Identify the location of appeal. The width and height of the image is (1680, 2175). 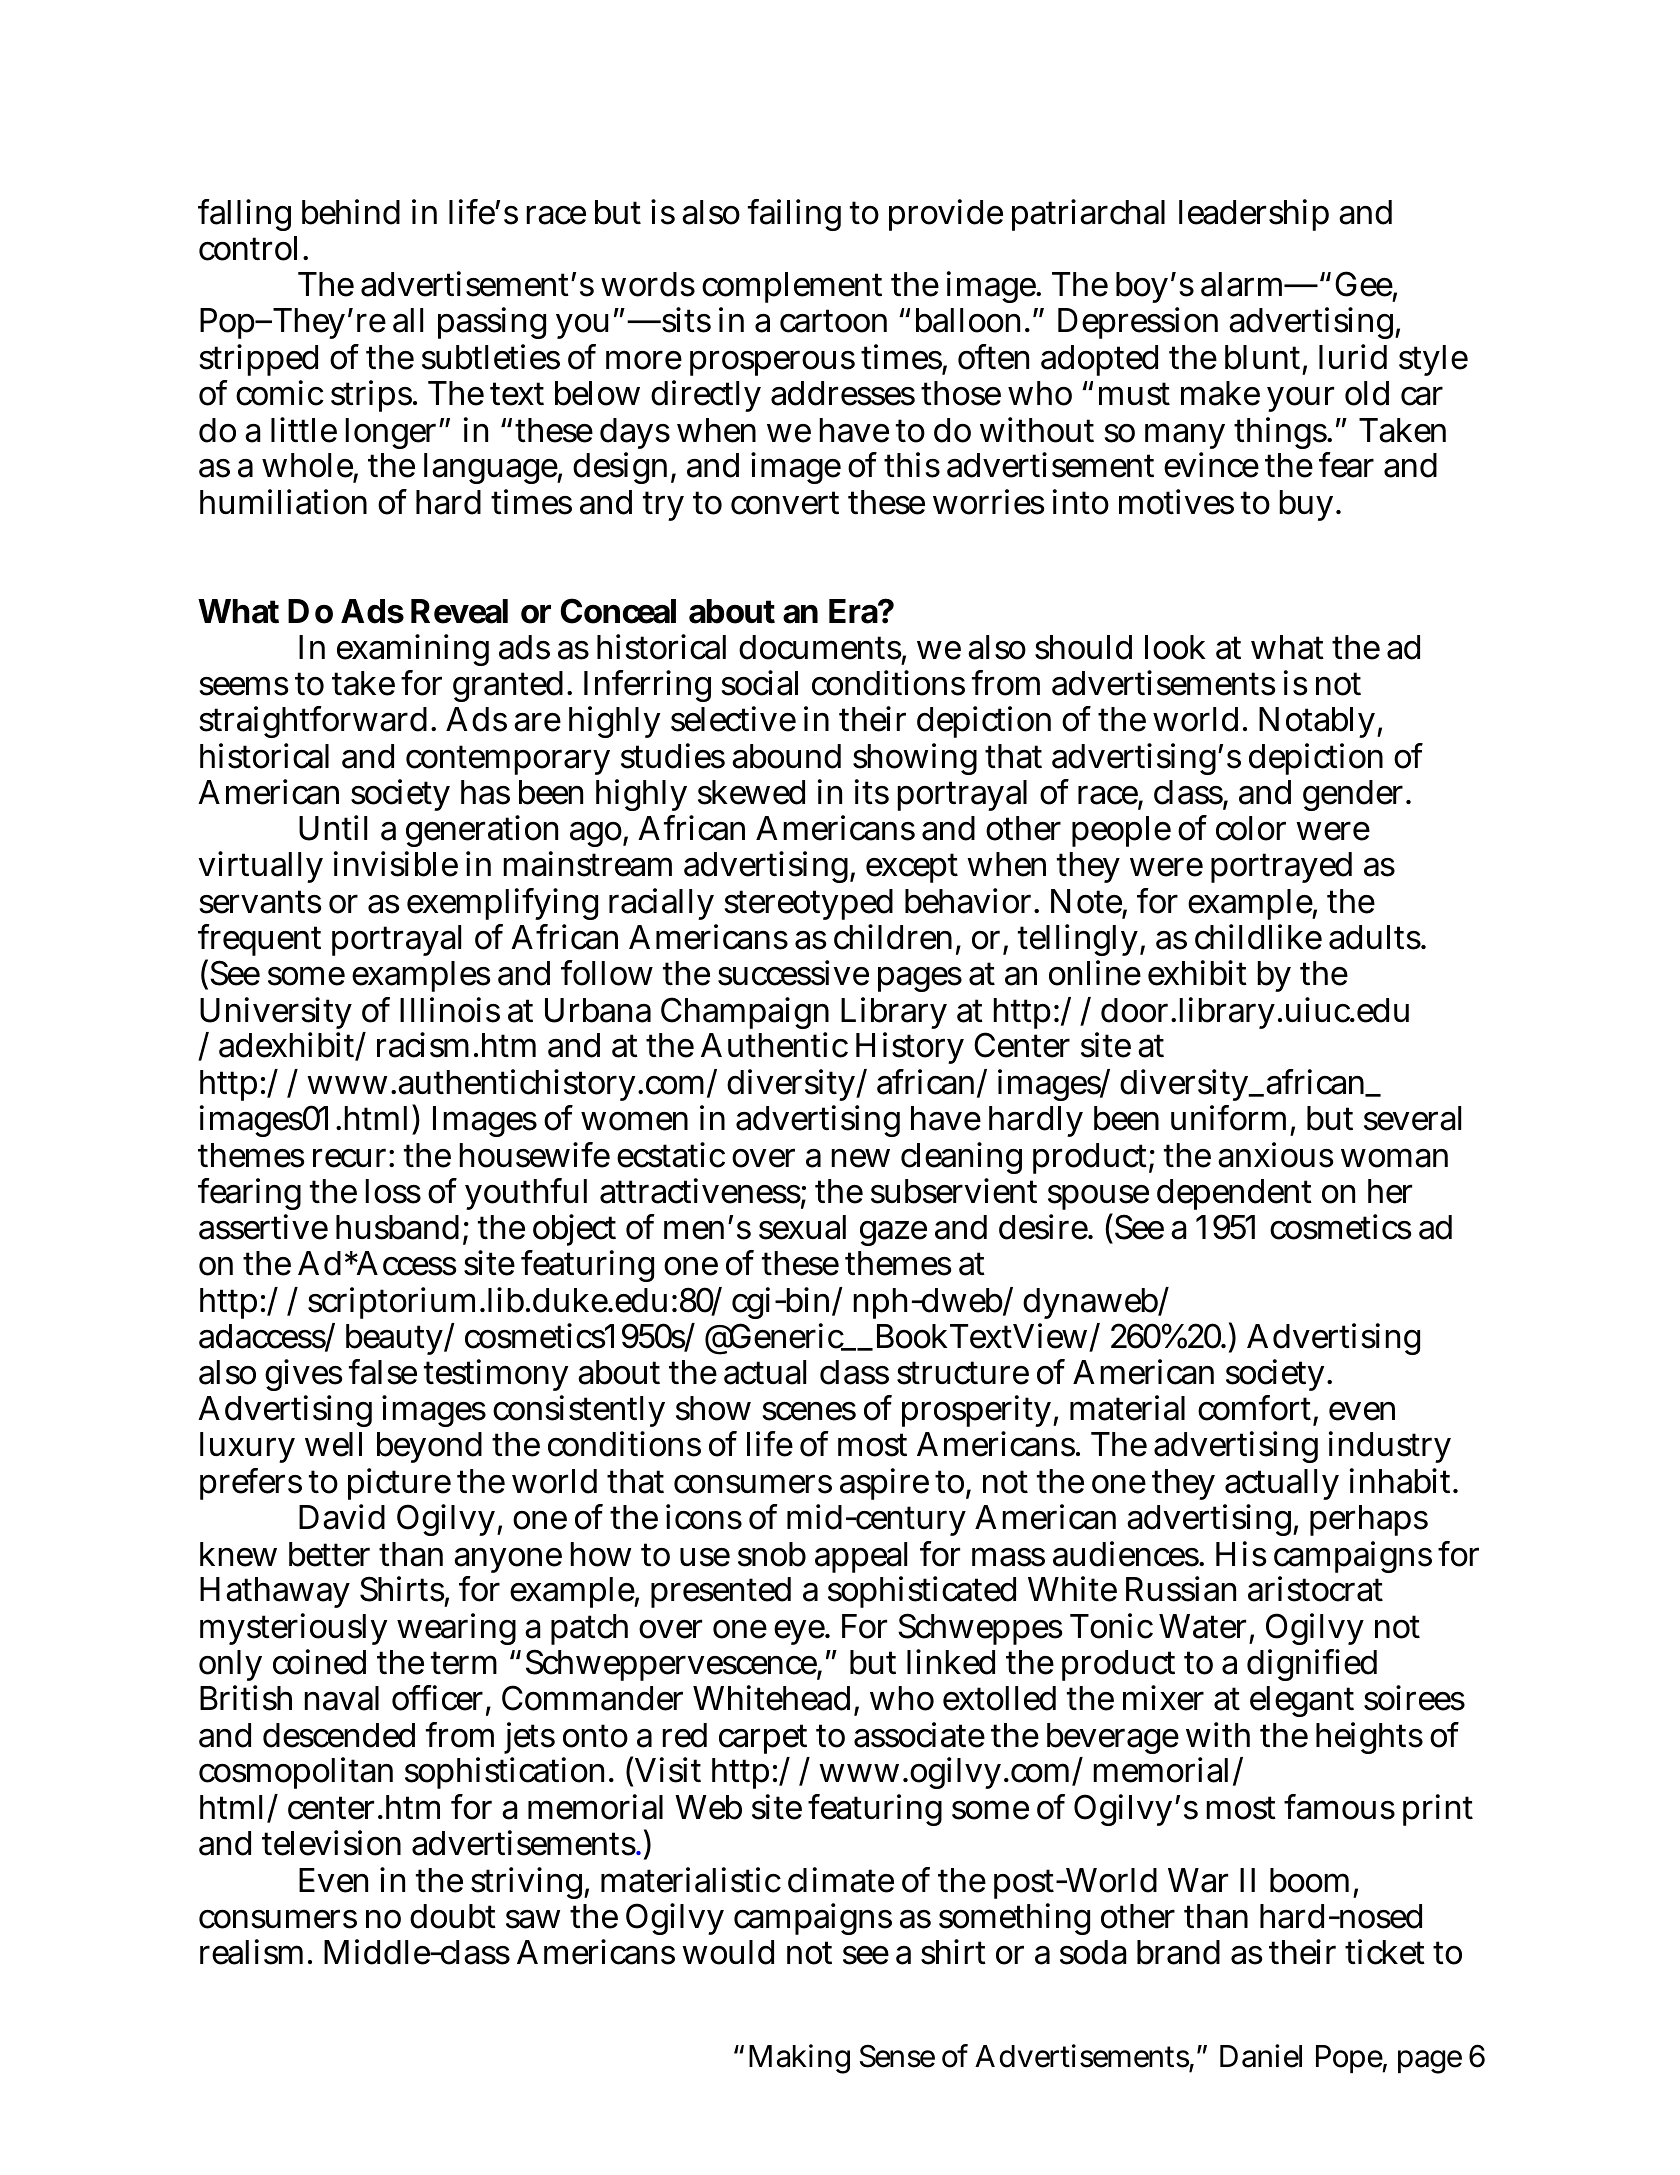
(861, 1559).
